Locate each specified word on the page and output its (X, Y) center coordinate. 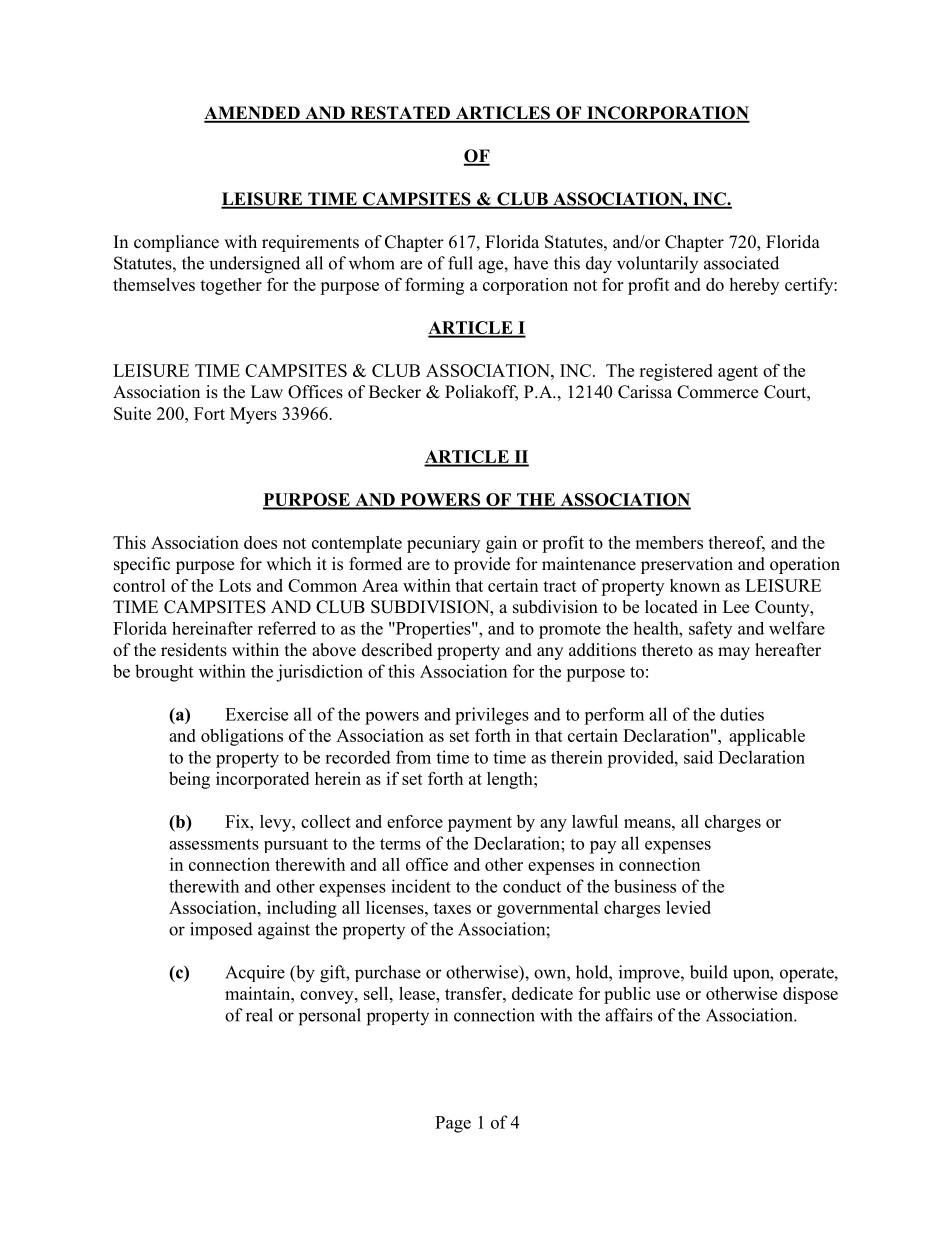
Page (453, 1124)
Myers (253, 415)
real (259, 1015)
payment (480, 824)
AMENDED (253, 114)
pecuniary (443, 544)
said (698, 757)
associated (741, 263)
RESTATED (400, 114)
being (189, 780)
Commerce (717, 392)
